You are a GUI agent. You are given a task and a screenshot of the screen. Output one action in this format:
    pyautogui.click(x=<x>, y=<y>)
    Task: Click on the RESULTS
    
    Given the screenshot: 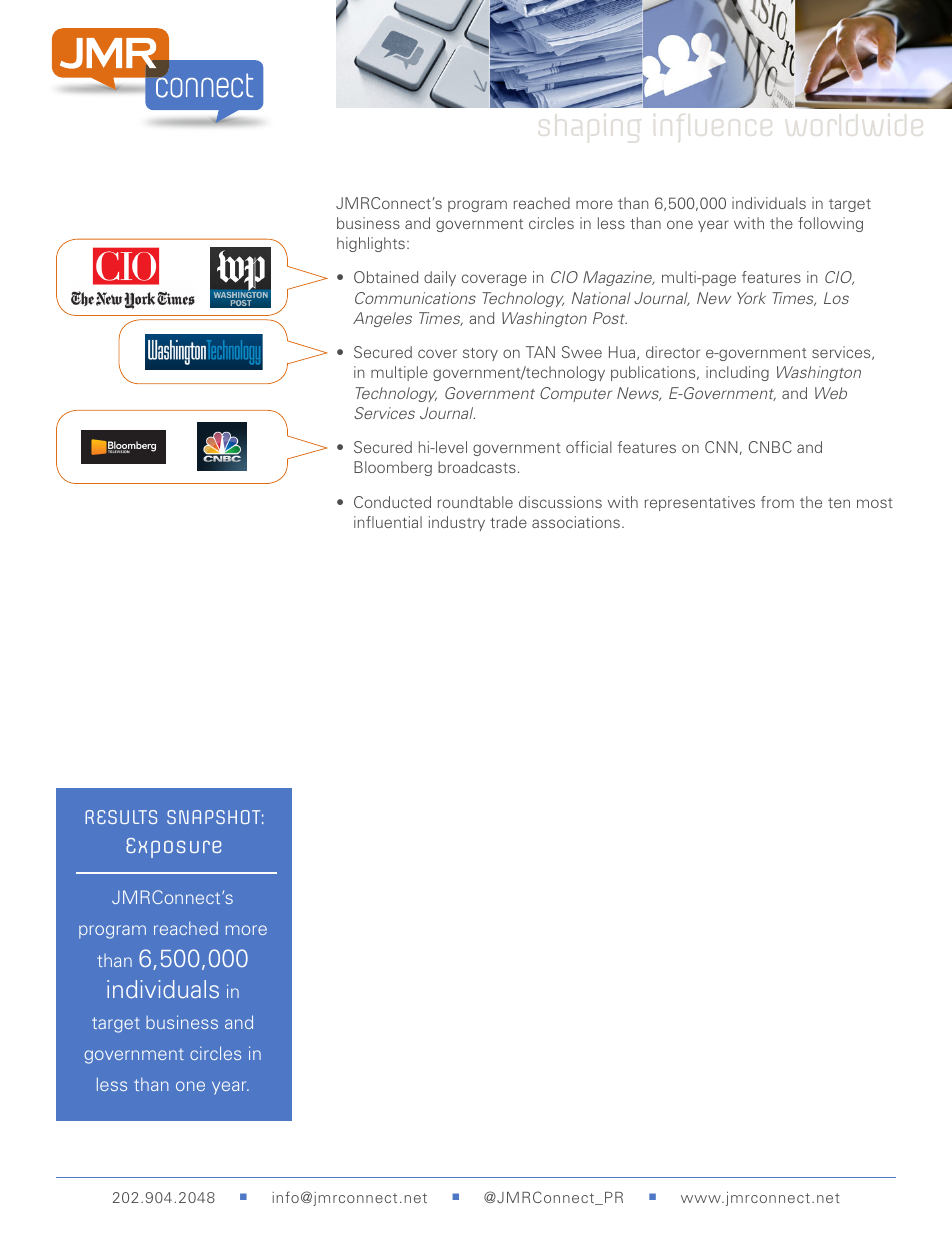 What is the action you would take?
    pyautogui.click(x=121, y=817)
